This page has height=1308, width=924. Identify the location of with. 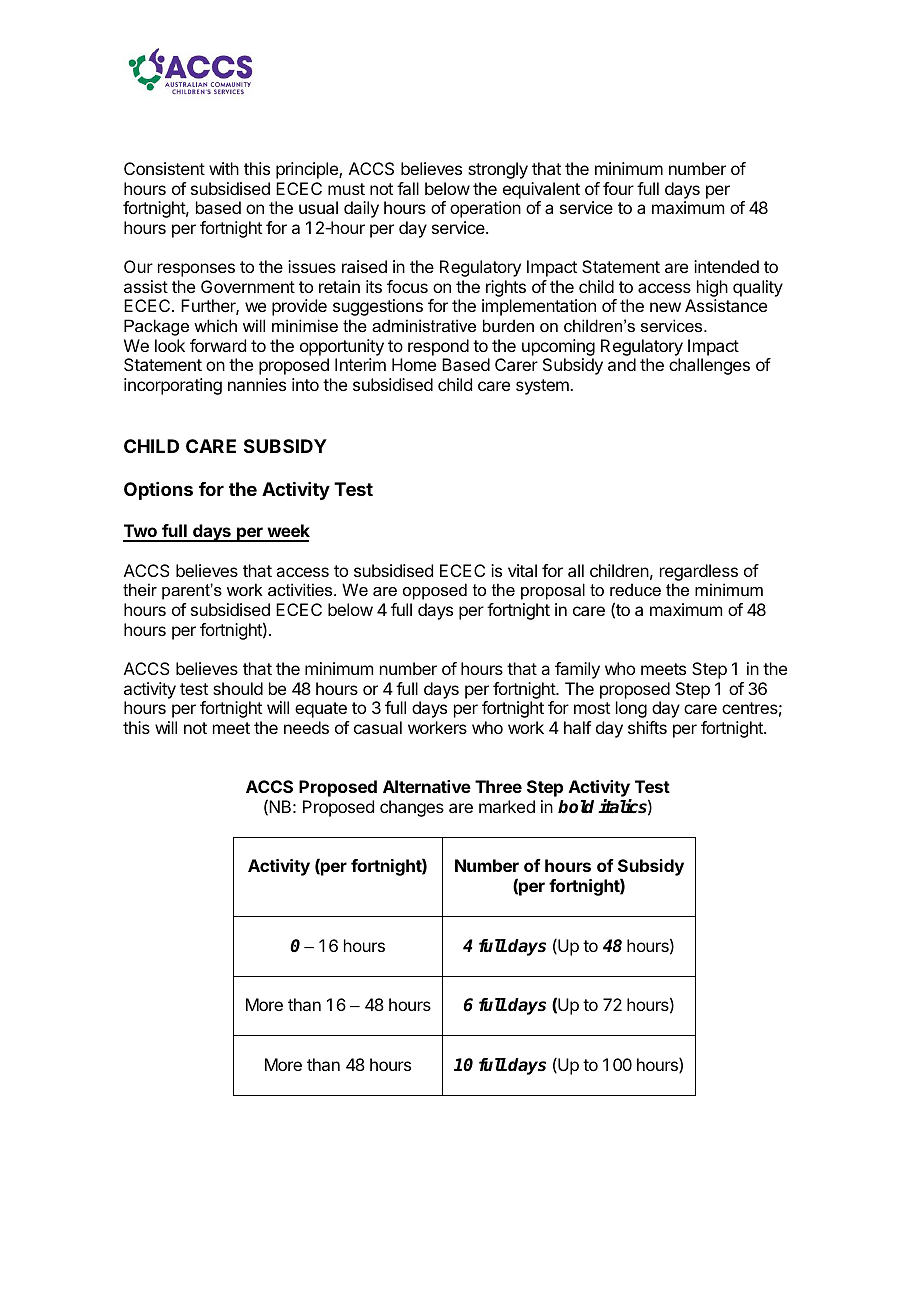
(224, 168).
